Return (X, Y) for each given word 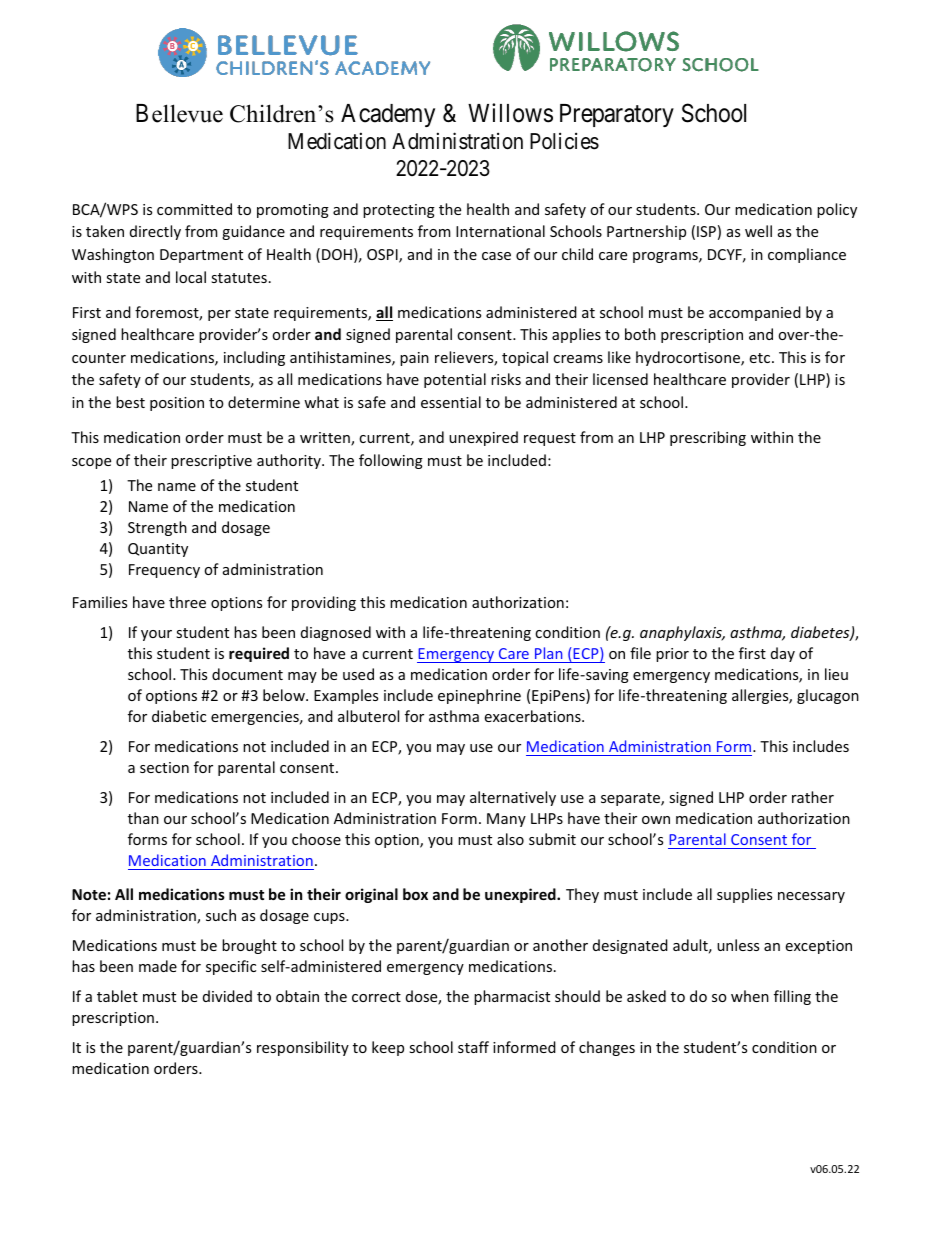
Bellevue (179, 113)
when (750, 996)
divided (227, 996)
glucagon (828, 696)
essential (451, 402)
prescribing (708, 438)
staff (473, 1047)
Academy (388, 115)
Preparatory (617, 115)
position (177, 404)
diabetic (179, 716)
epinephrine (479, 696)
